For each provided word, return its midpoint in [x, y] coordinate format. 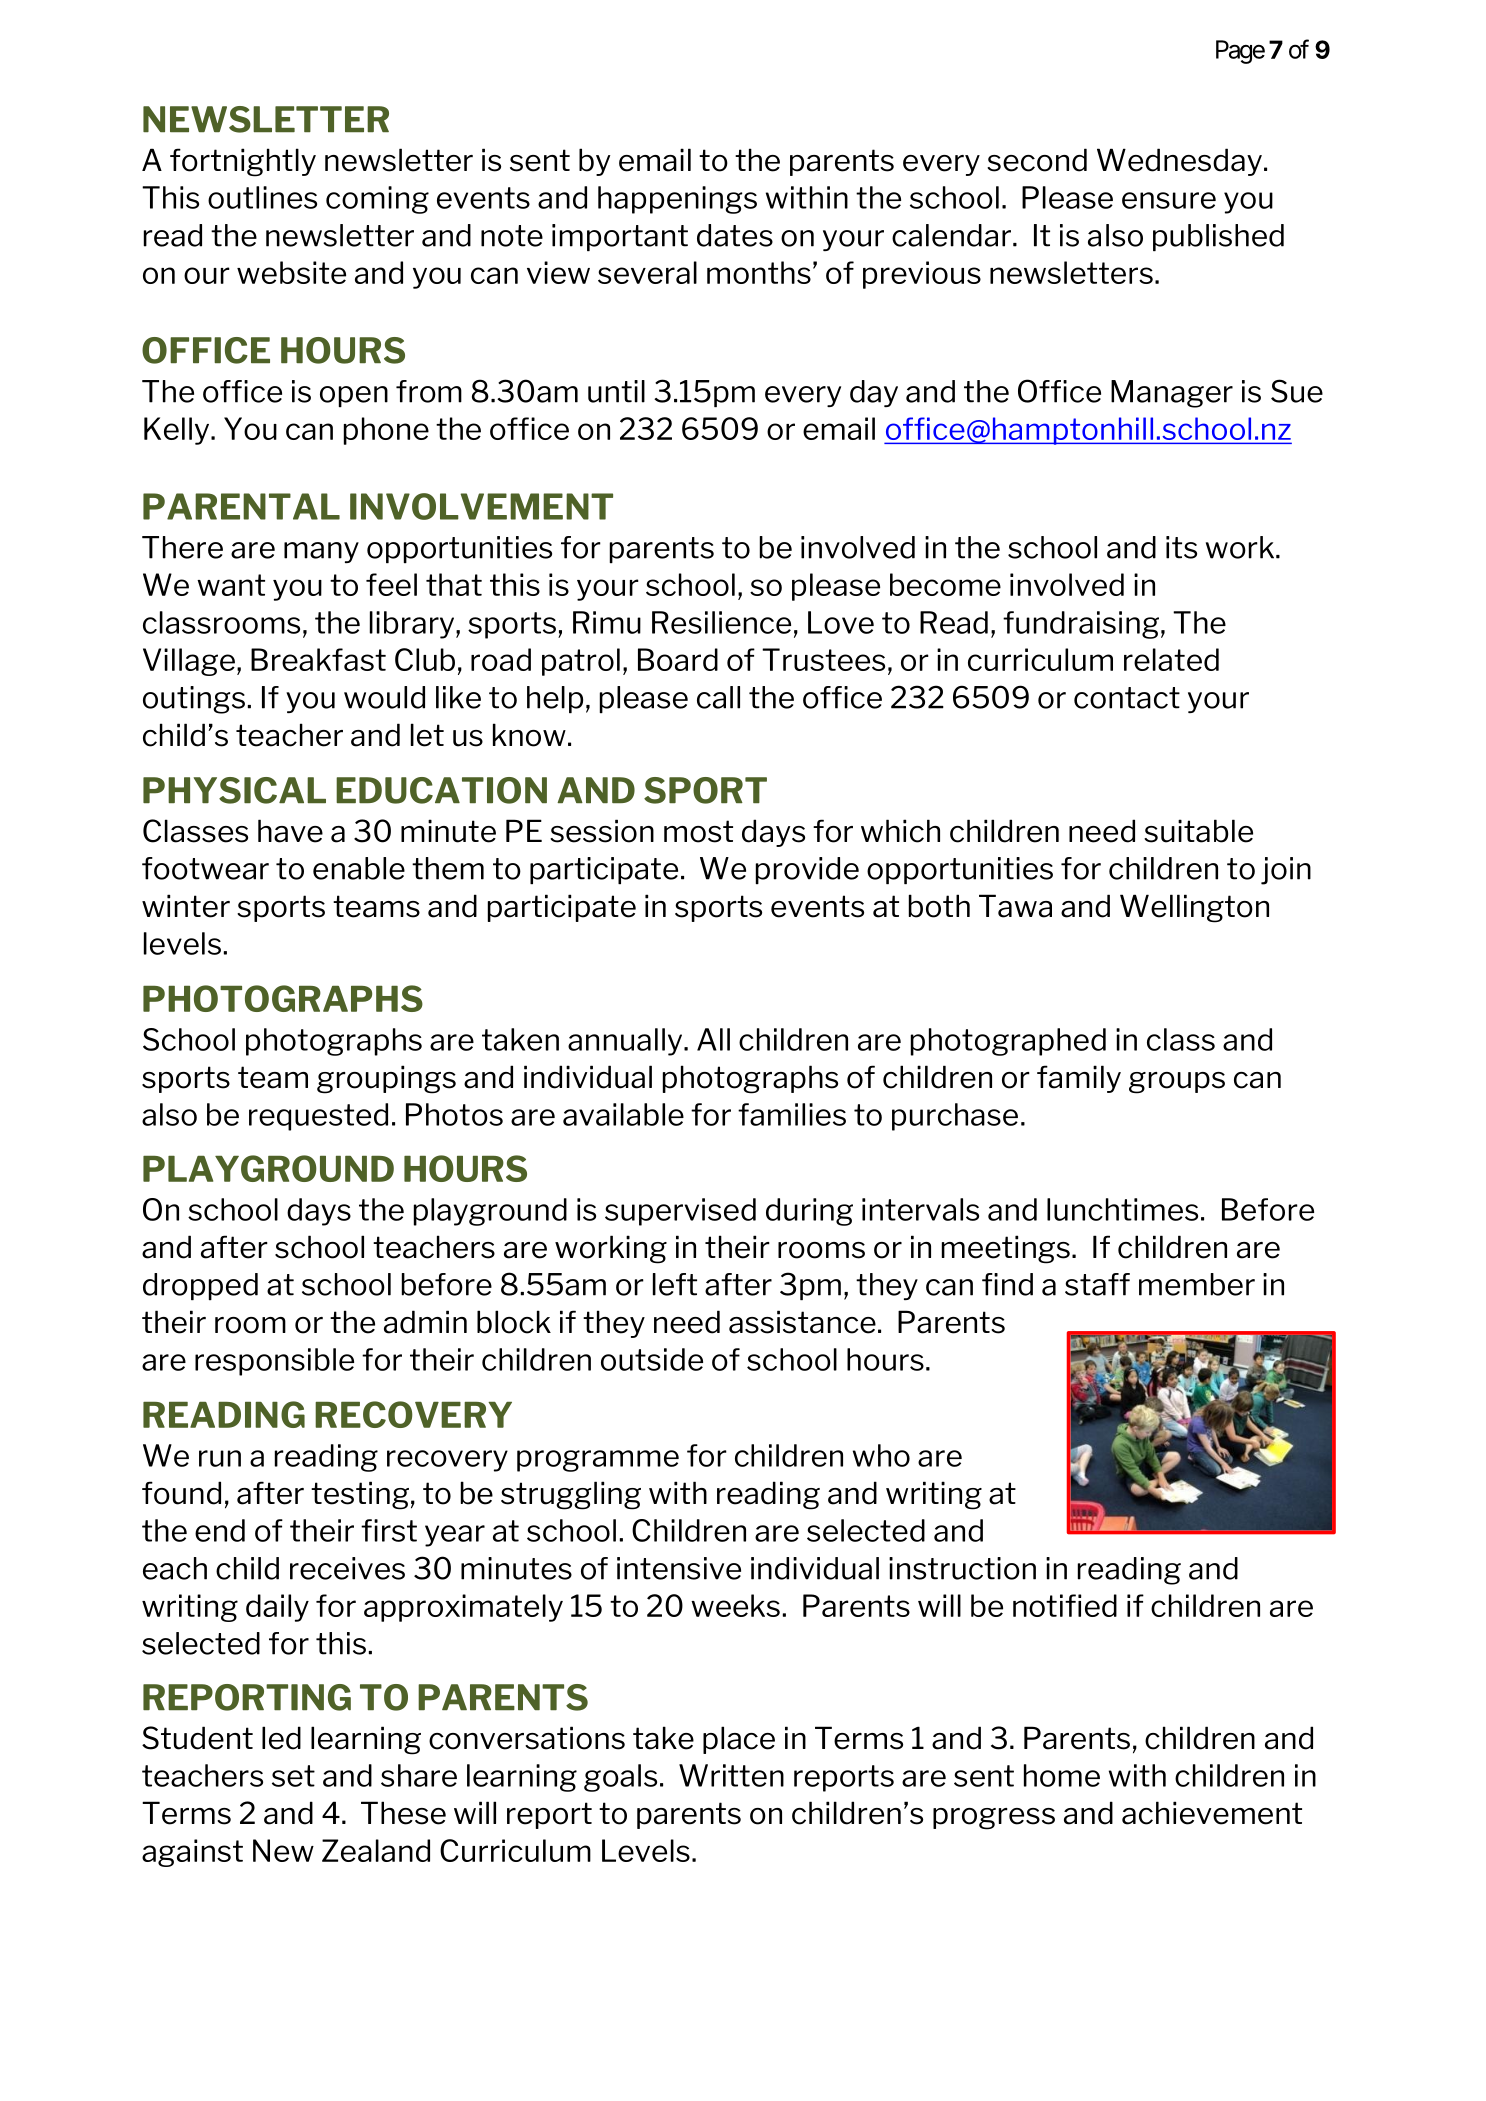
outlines [262, 197]
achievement [1212, 1813]
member [1197, 1284]
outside [652, 1359]
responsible [274, 1362]
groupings [386, 1079]
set [293, 1776]
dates [735, 235]
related [1171, 659]
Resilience [721, 622]
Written [731, 1775]
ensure [1169, 200]
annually [626, 1042]
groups [1177, 1083]
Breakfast [318, 659]
